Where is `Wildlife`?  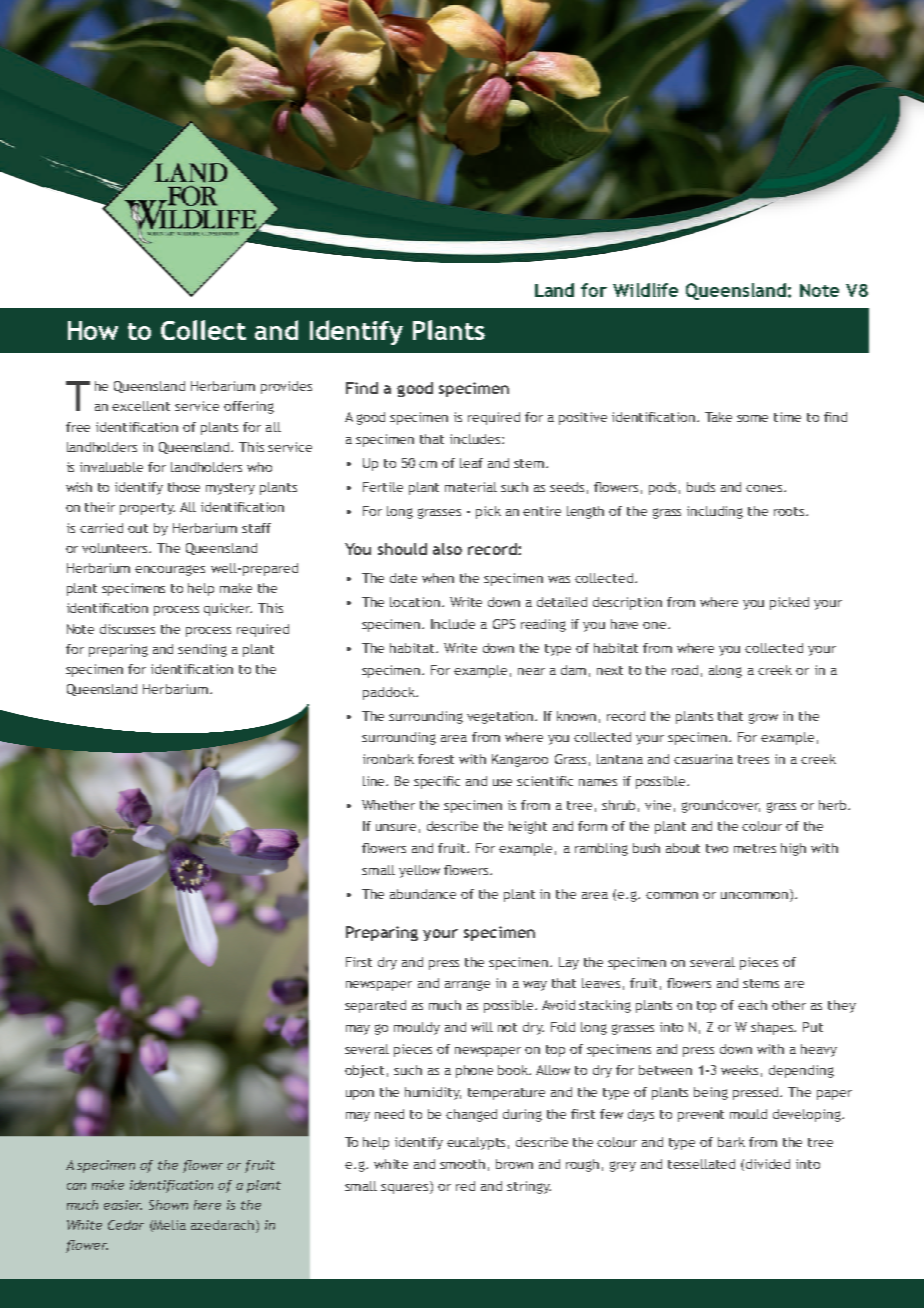
Wildlife is located at coordinates (645, 290).
